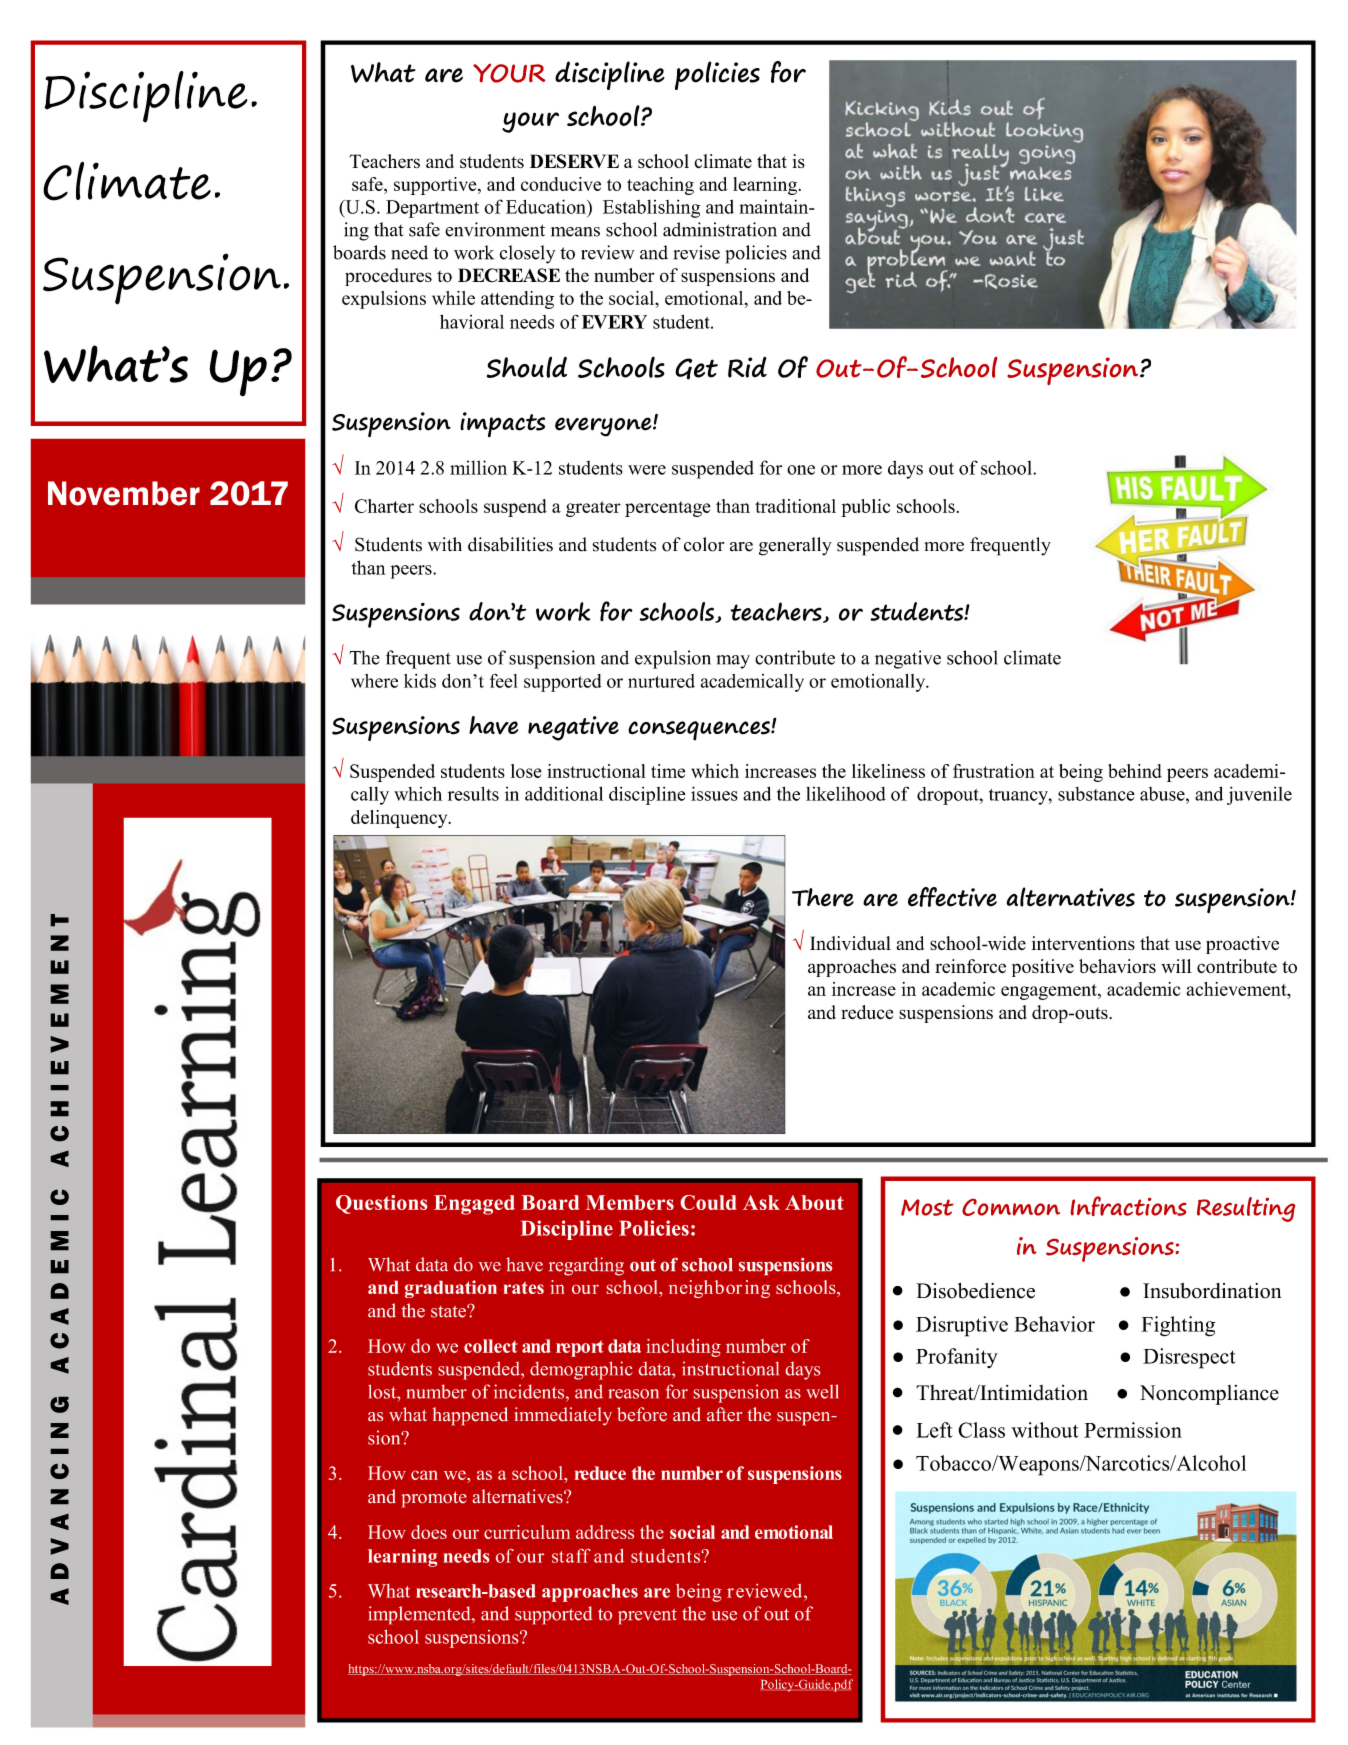  I want to click on Establishing, so click(651, 209).
